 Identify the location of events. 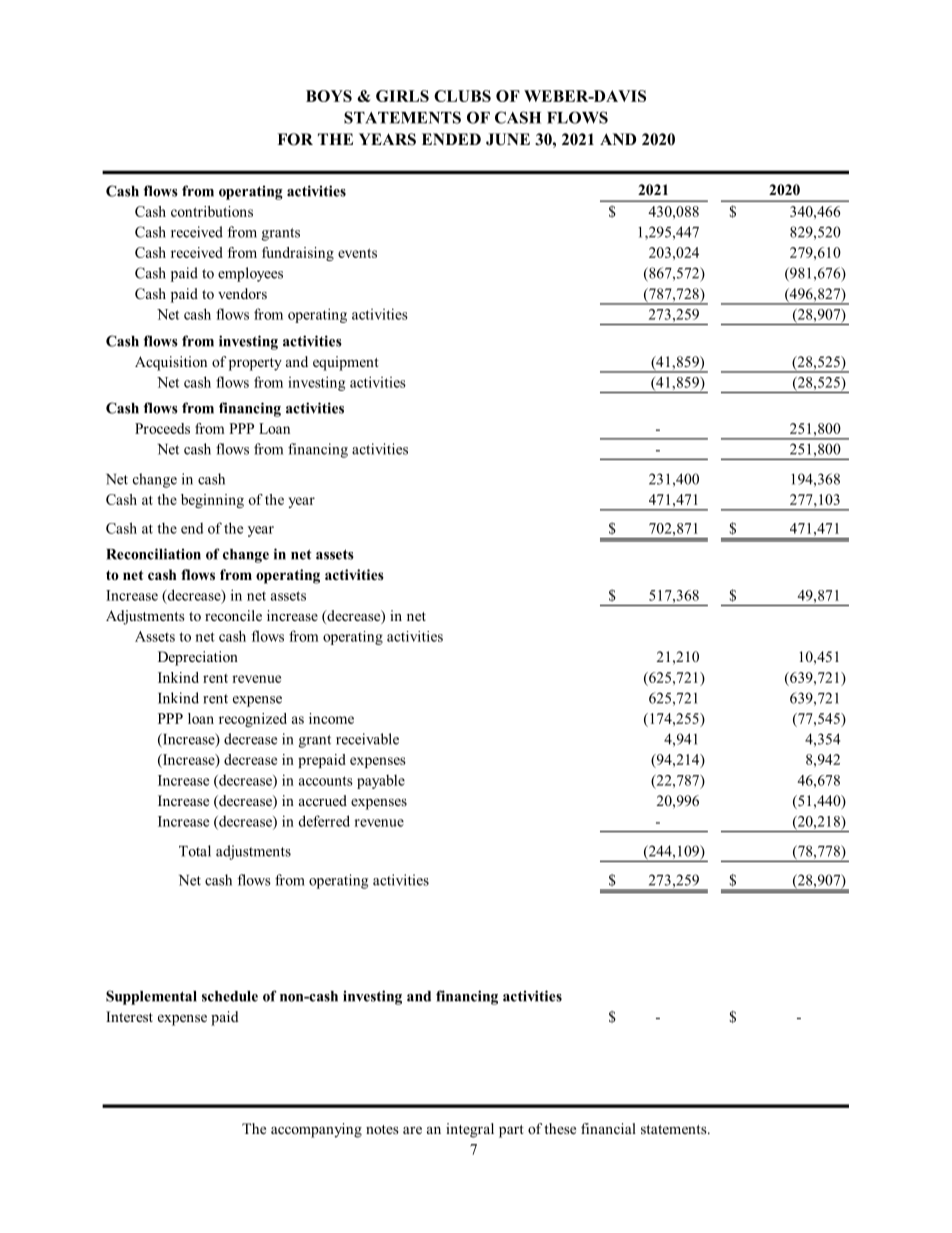
(357, 253).
